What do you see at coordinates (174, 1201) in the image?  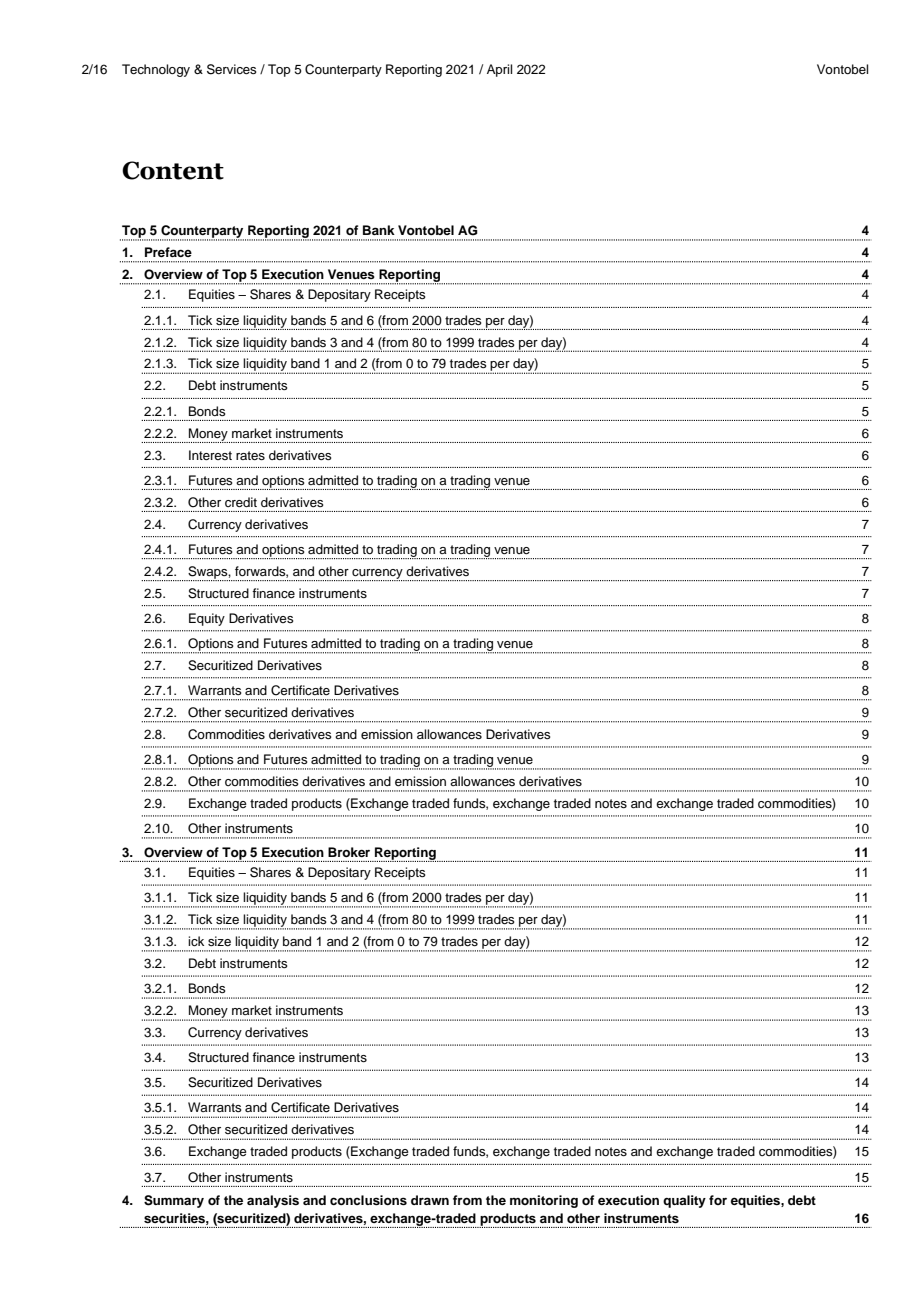 I see `Summary` at bounding box center [174, 1201].
